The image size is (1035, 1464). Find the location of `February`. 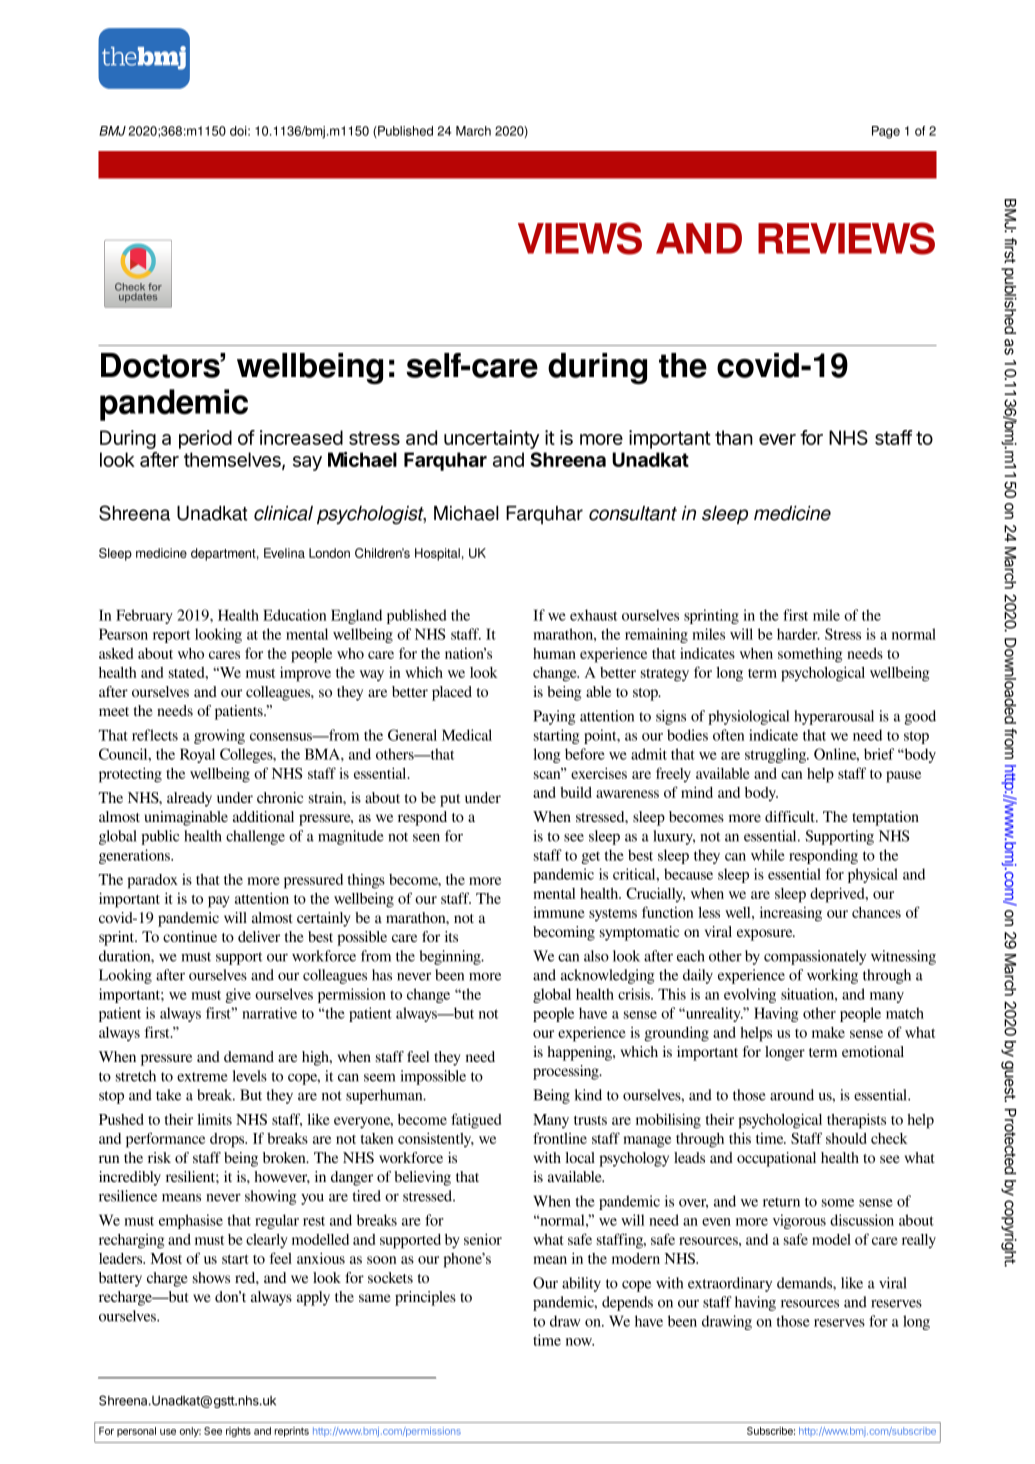

February is located at coordinates (144, 616).
